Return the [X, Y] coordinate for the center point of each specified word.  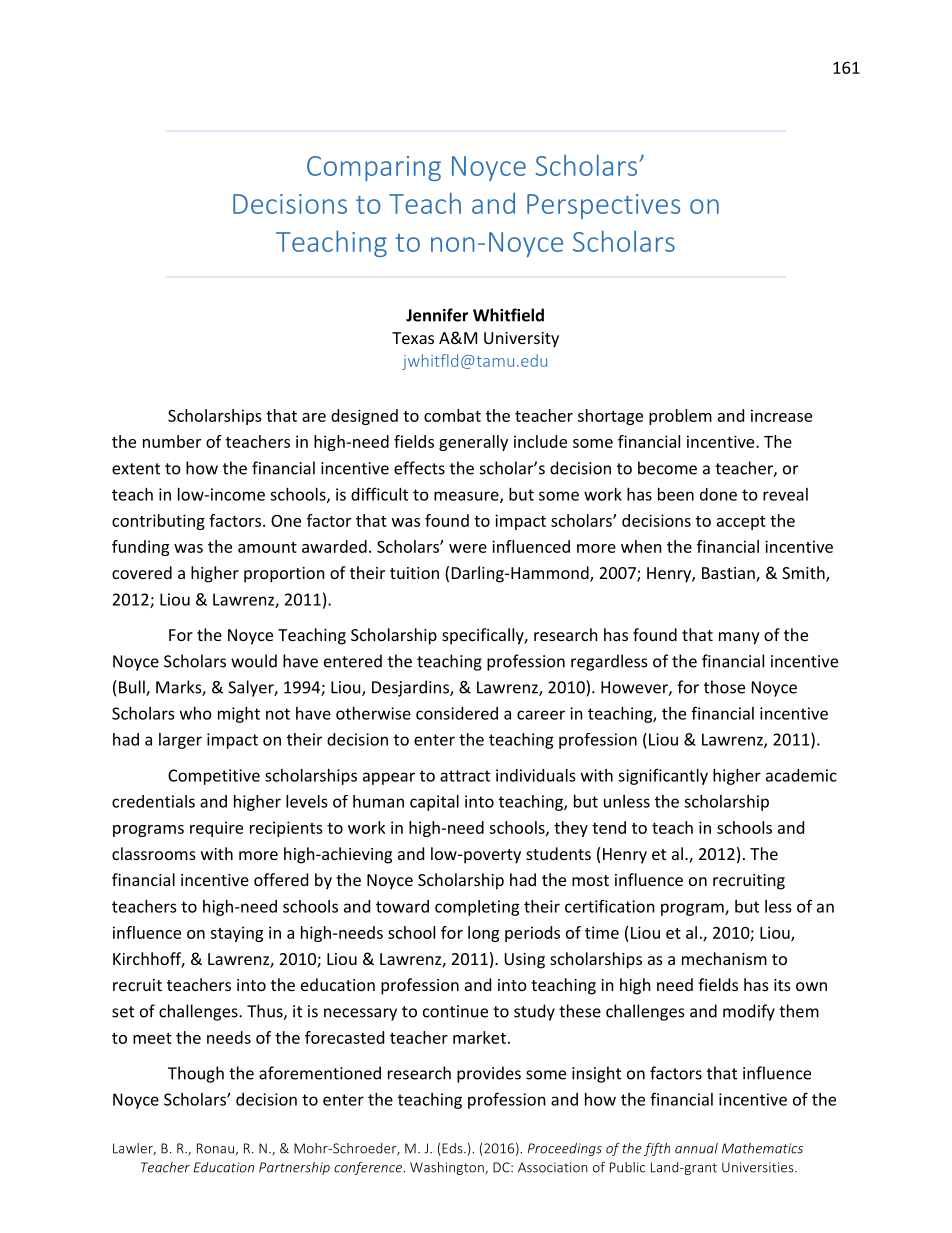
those [724, 687]
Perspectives [603, 206]
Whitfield [508, 315]
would [254, 661]
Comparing [374, 168]
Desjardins [411, 688]
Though [196, 1074]
